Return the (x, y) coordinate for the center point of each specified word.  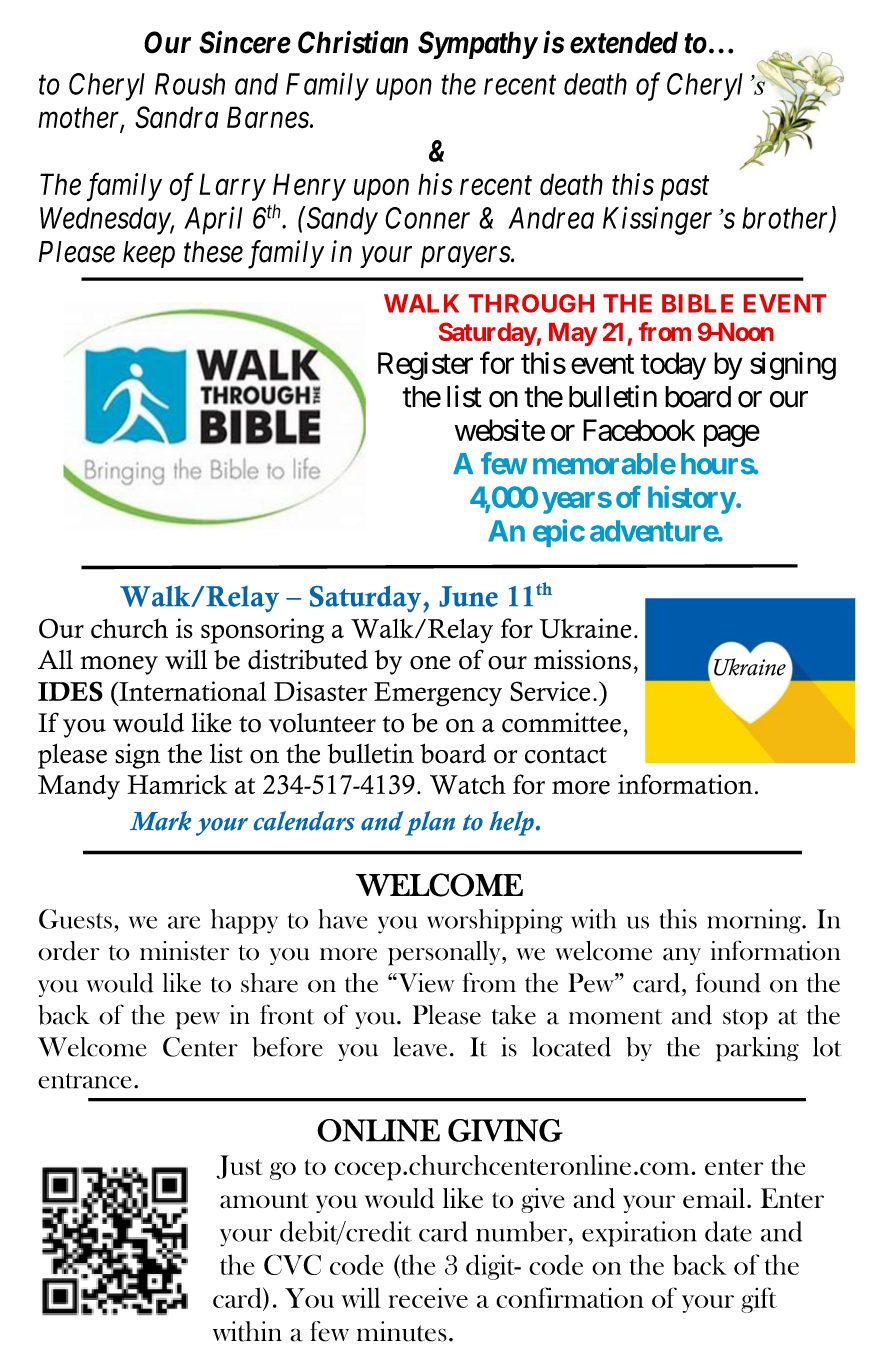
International (191, 691)
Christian (353, 42)
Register (425, 366)
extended (624, 42)
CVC (292, 1264)
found (728, 982)
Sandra (176, 117)
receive (428, 1298)
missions (582, 659)
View (425, 983)
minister (184, 951)
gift (759, 1300)
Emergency (438, 694)
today (673, 366)
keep (149, 254)
